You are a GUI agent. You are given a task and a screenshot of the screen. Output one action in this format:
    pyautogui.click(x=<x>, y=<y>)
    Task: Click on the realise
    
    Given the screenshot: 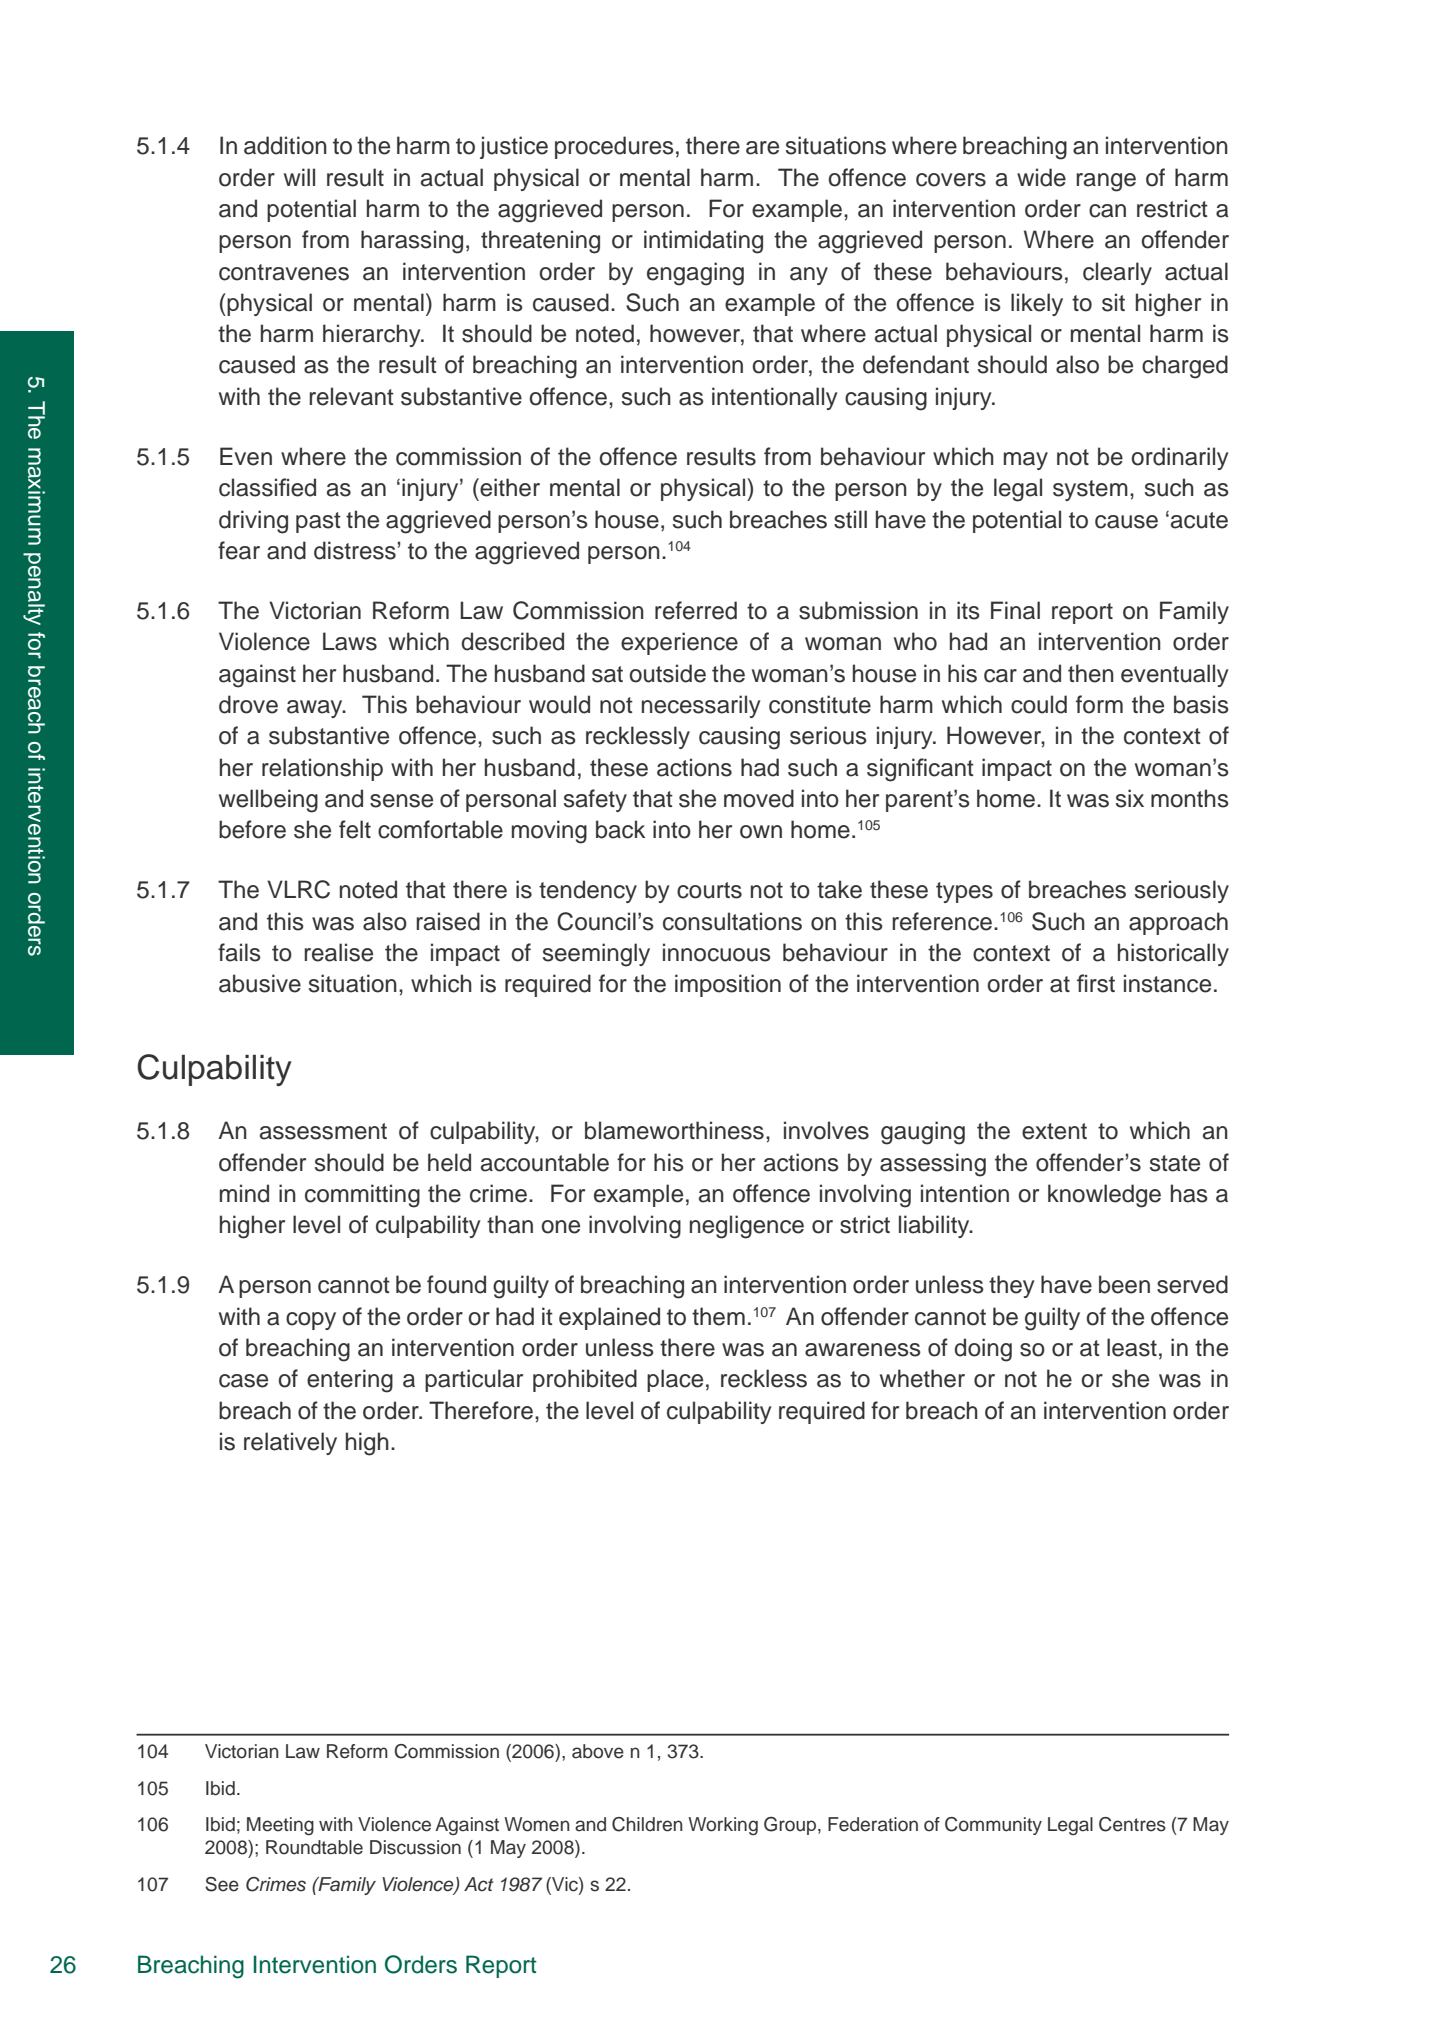 What is the action you would take?
    pyautogui.click(x=338, y=952)
